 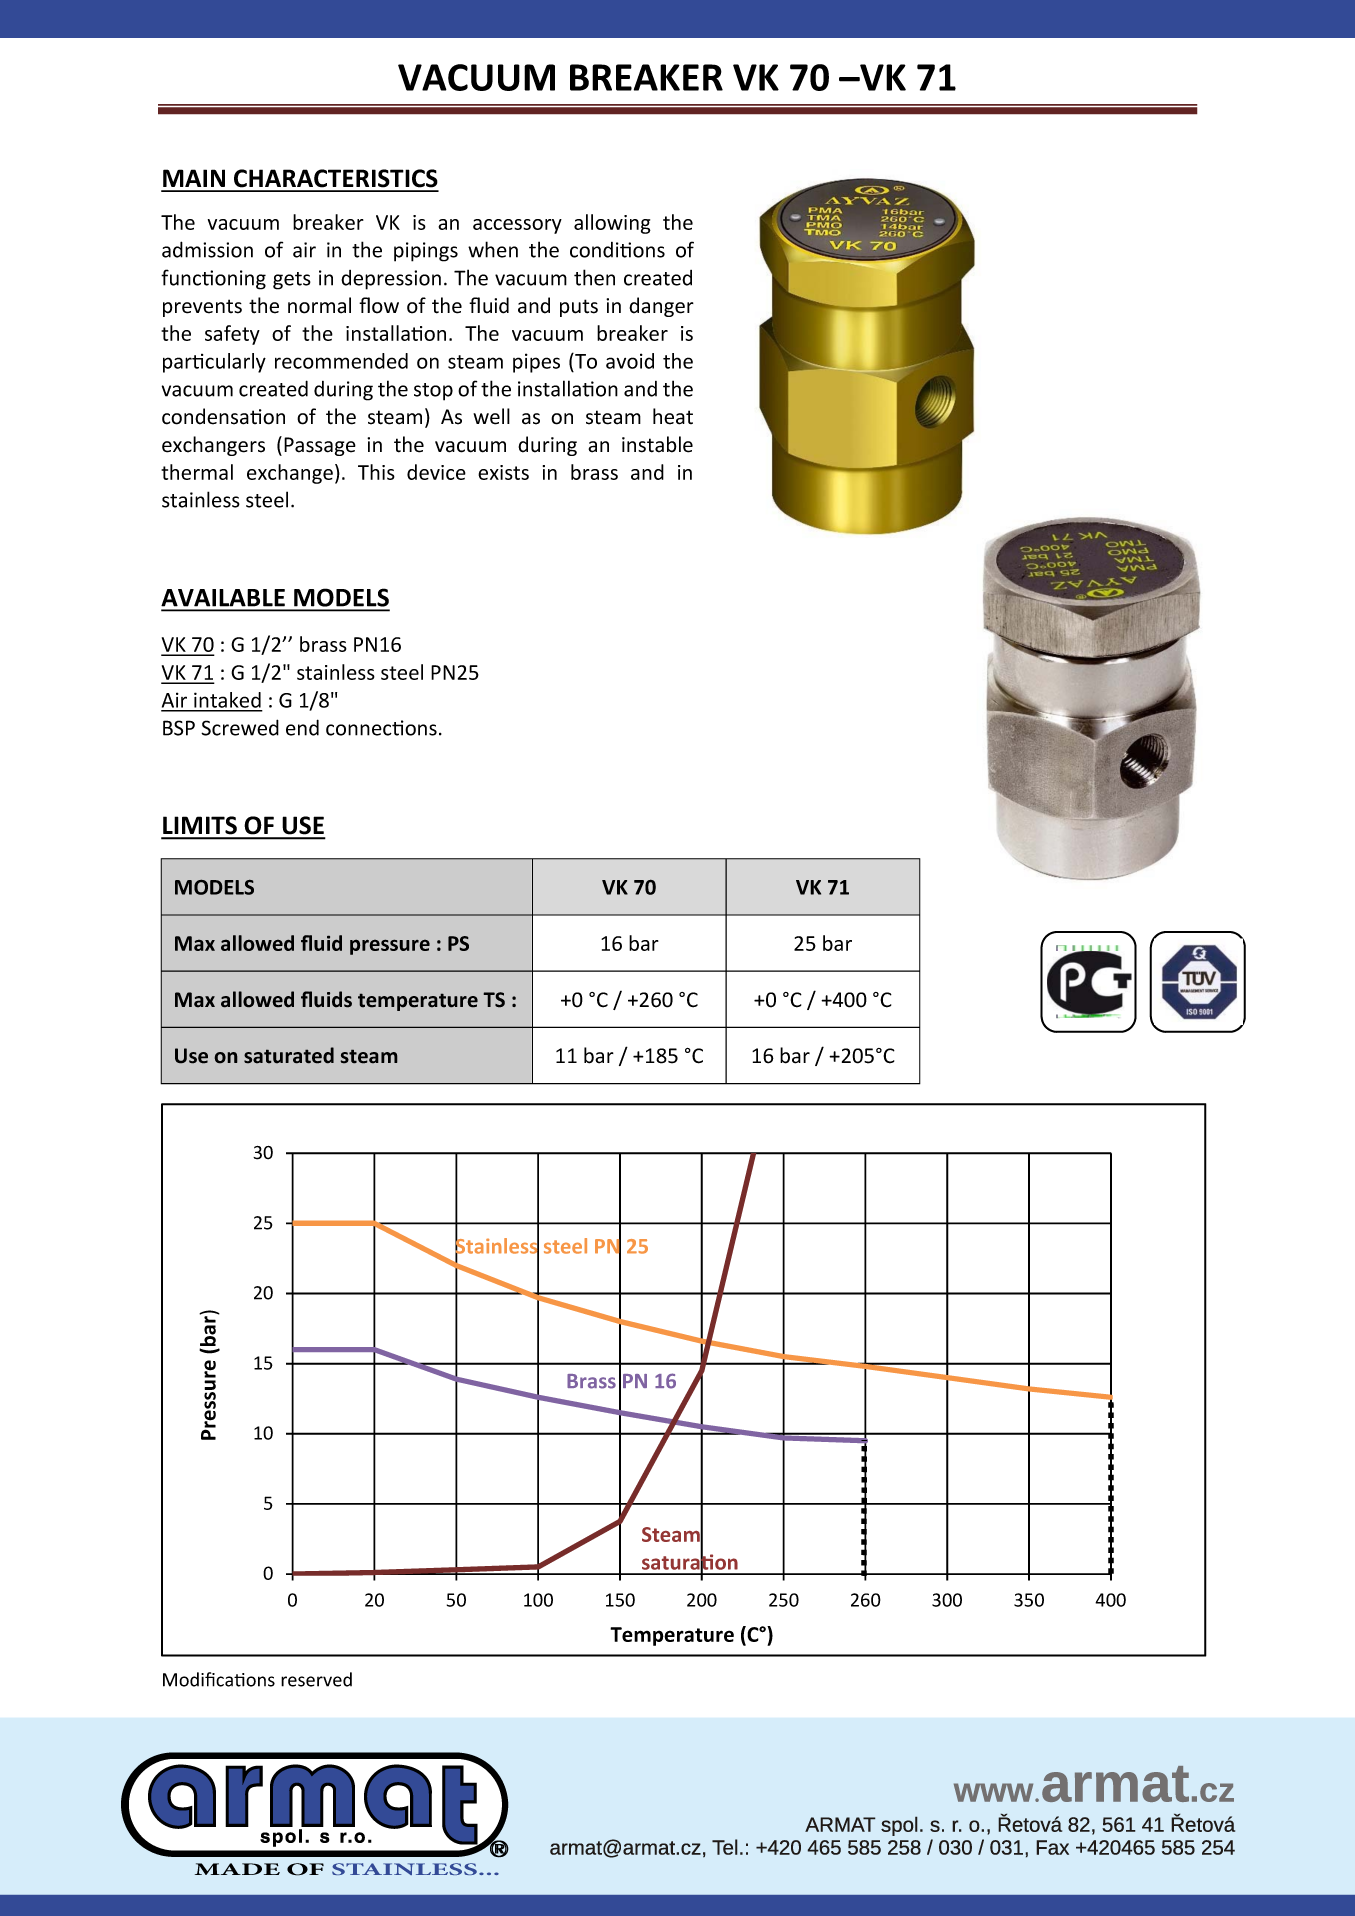 I want to click on Screwed, so click(x=240, y=727).
